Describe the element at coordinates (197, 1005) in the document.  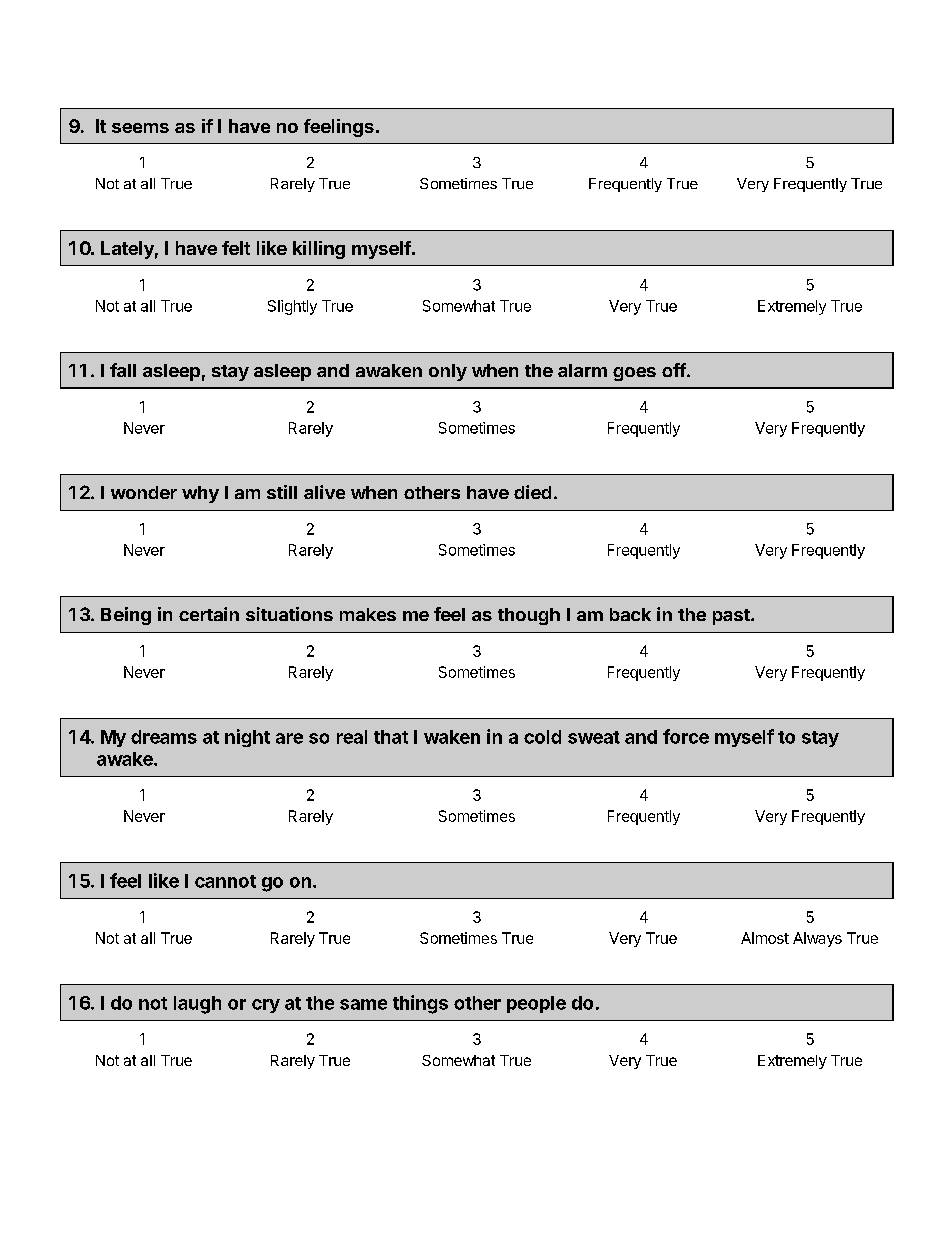
I see `laugh` at that location.
